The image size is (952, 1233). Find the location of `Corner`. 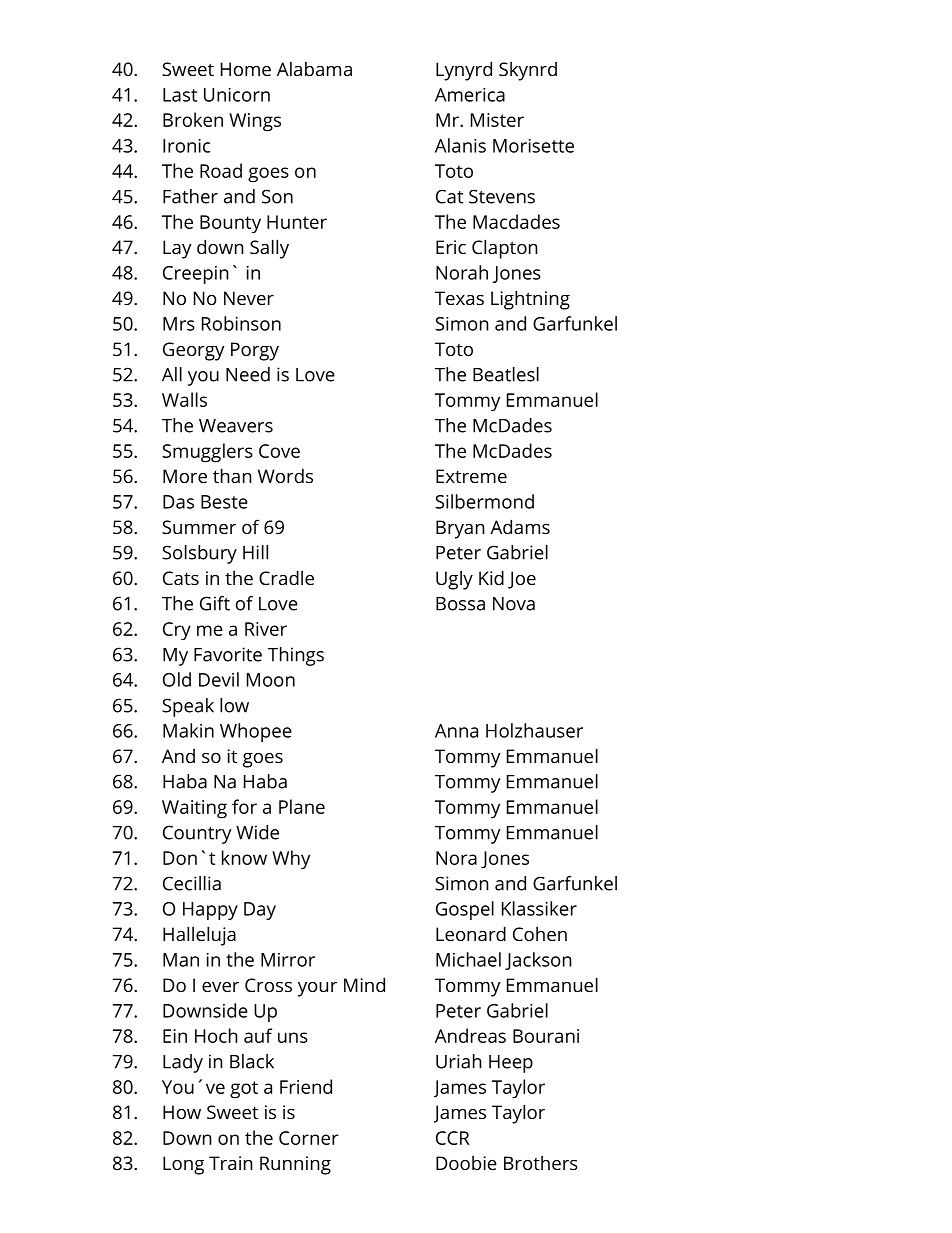

Corner is located at coordinates (309, 1138).
